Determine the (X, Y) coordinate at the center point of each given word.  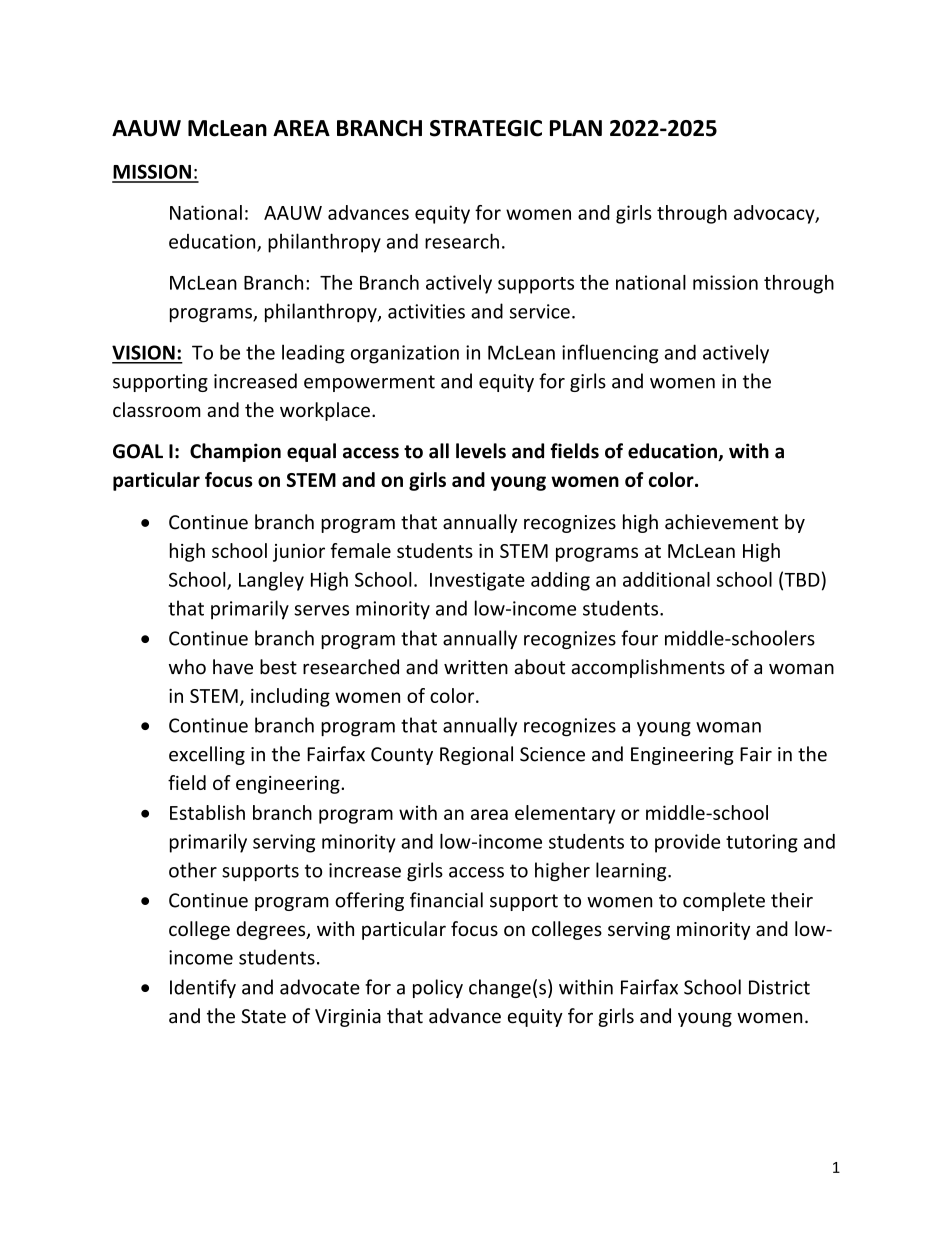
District (779, 987)
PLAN (576, 128)
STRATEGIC (486, 128)
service (540, 311)
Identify (203, 988)
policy (438, 988)
